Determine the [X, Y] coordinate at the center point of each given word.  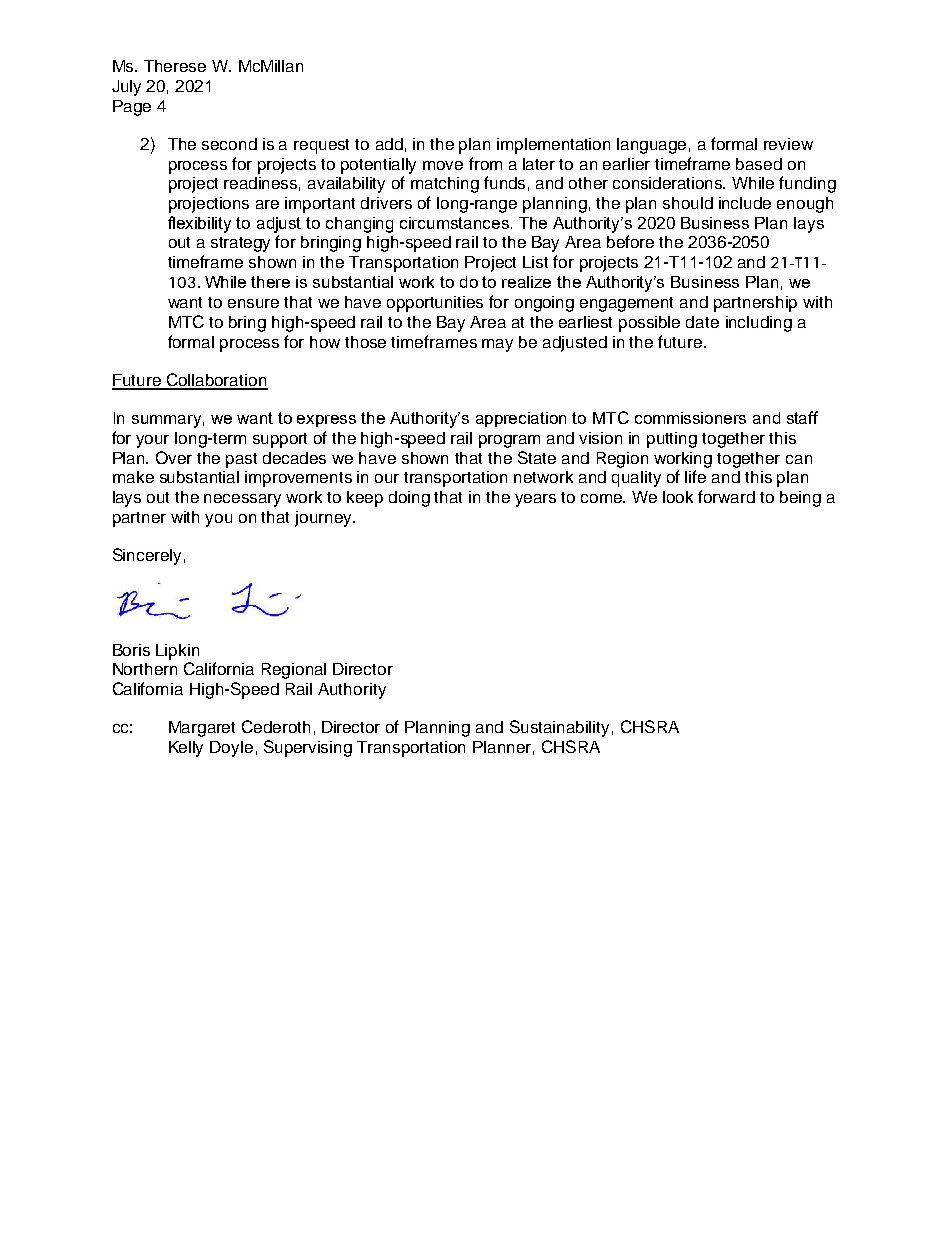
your [152, 441]
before [630, 241]
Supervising [308, 748]
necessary [242, 500]
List [535, 262]
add [389, 144]
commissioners [690, 418]
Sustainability [559, 728]
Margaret [202, 729]
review [788, 144]
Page [132, 108]
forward [726, 496]
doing [409, 499]
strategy [240, 244]
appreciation [521, 419]
